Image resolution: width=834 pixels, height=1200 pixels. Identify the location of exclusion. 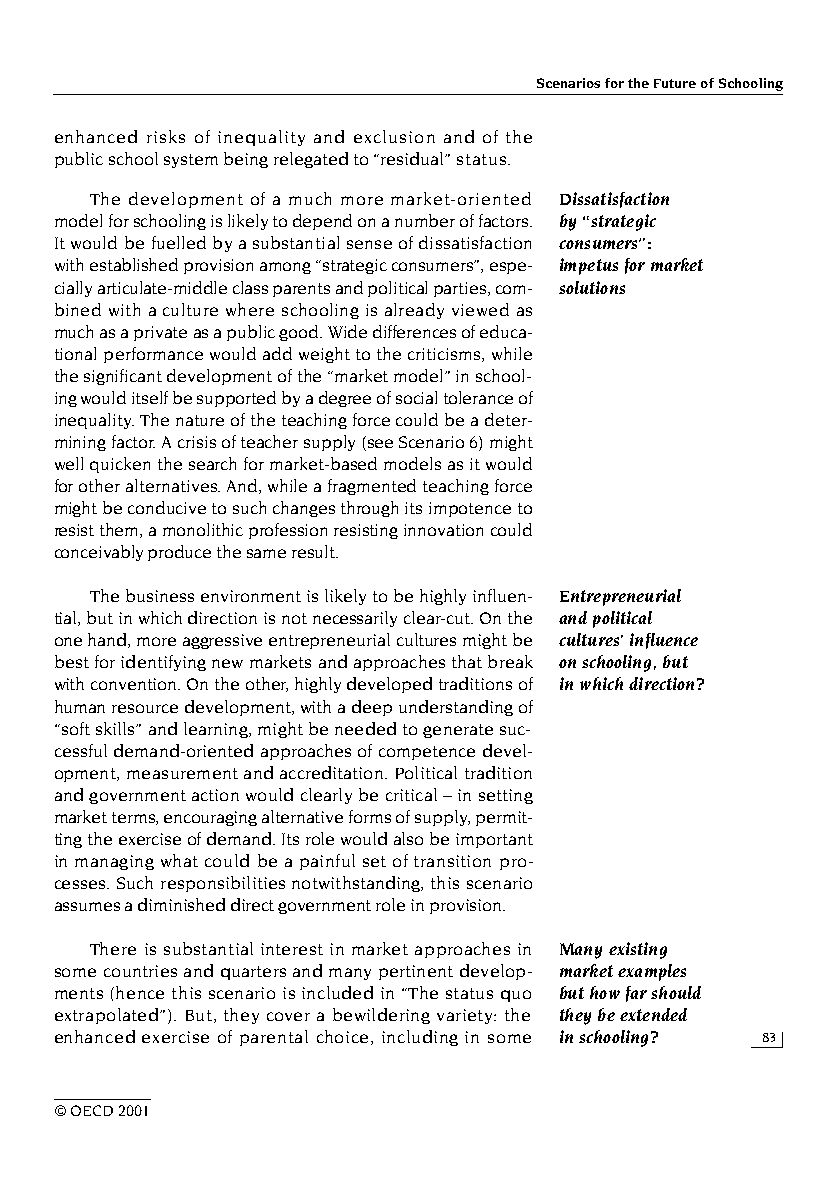
(394, 136).
